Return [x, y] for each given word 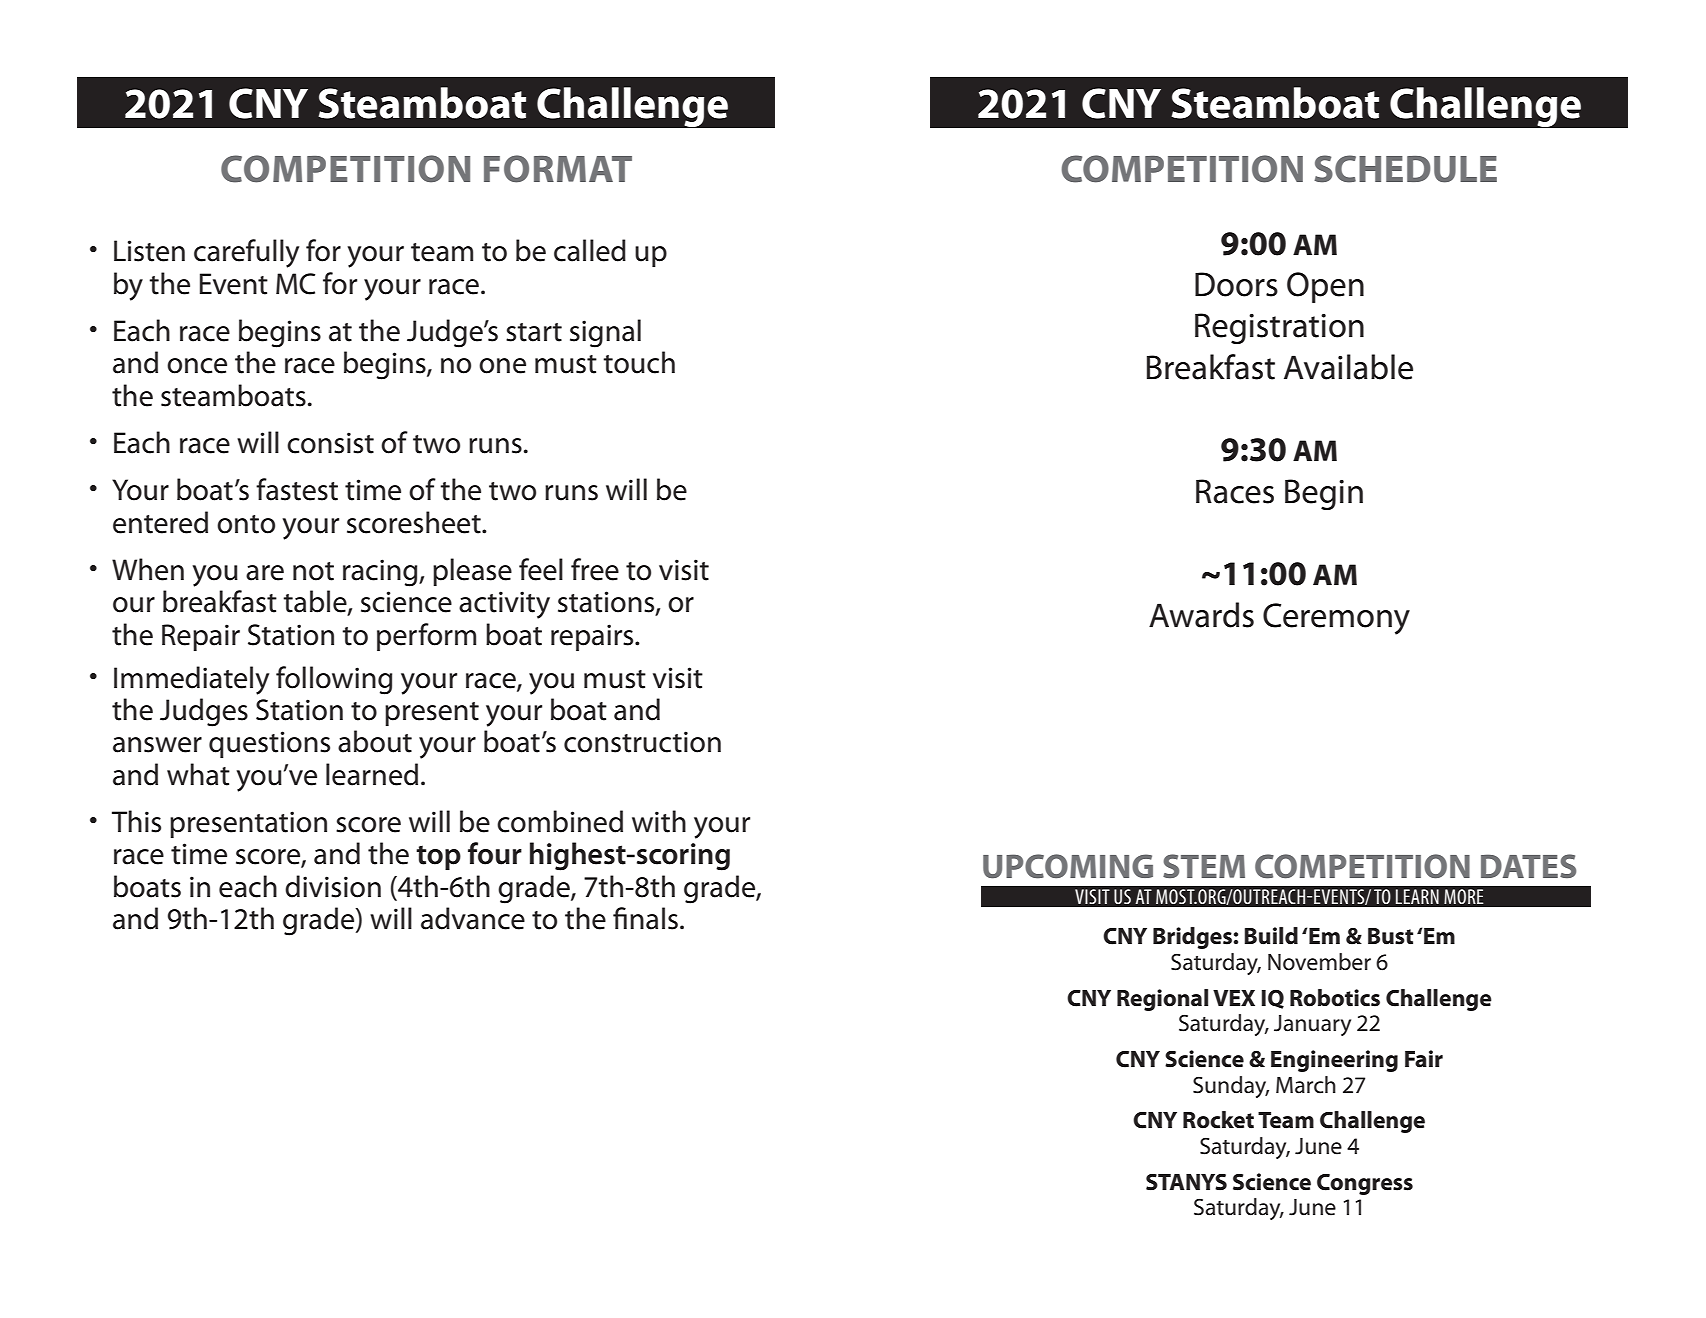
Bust [1390, 936]
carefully [246, 253]
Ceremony [1336, 619]
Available [1348, 367]
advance [473, 918]
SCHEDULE [1405, 169]
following [334, 680]
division [333, 886]
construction [642, 742]
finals [645, 918]
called [590, 250]
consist [330, 443]
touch [639, 362]
